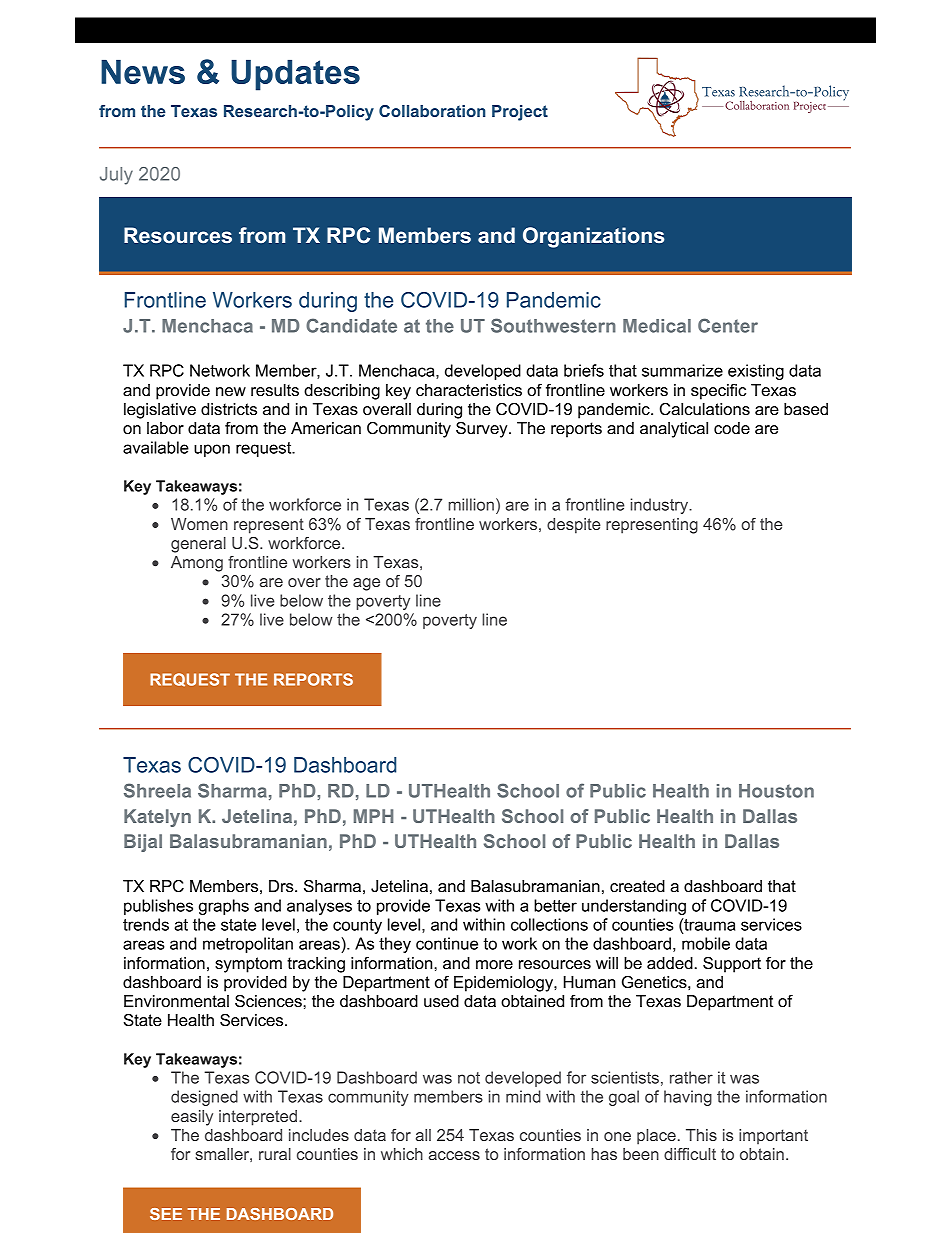  What do you see at coordinates (166, 1214) in the document?
I see `SEE` at bounding box center [166, 1214].
